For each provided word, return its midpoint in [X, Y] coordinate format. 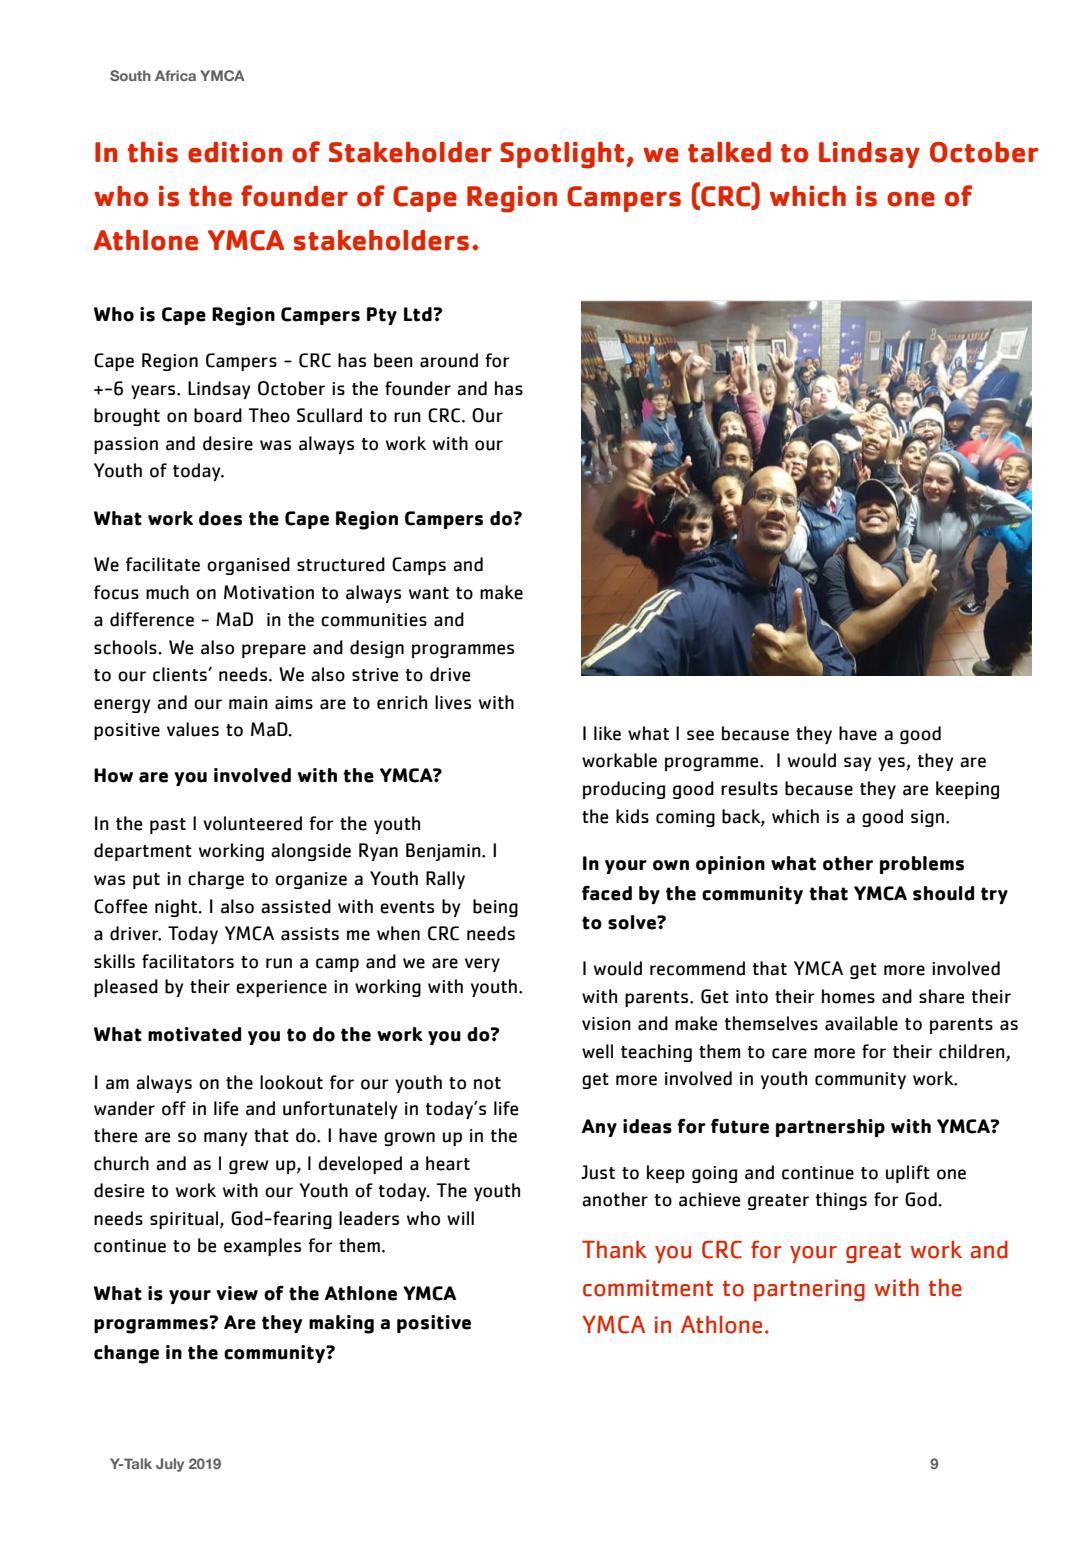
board [218, 415]
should [943, 893]
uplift [908, 1174]
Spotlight [563, 155]
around [449, 360]
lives [453, 702]
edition [235, 152]
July [170, 1465]
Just [598, 1172]
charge [216, 880]
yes [892, 764]
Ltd [419, 314]
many [225, 1139]
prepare [274, 651]
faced [607, 893]
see [700, 735]
